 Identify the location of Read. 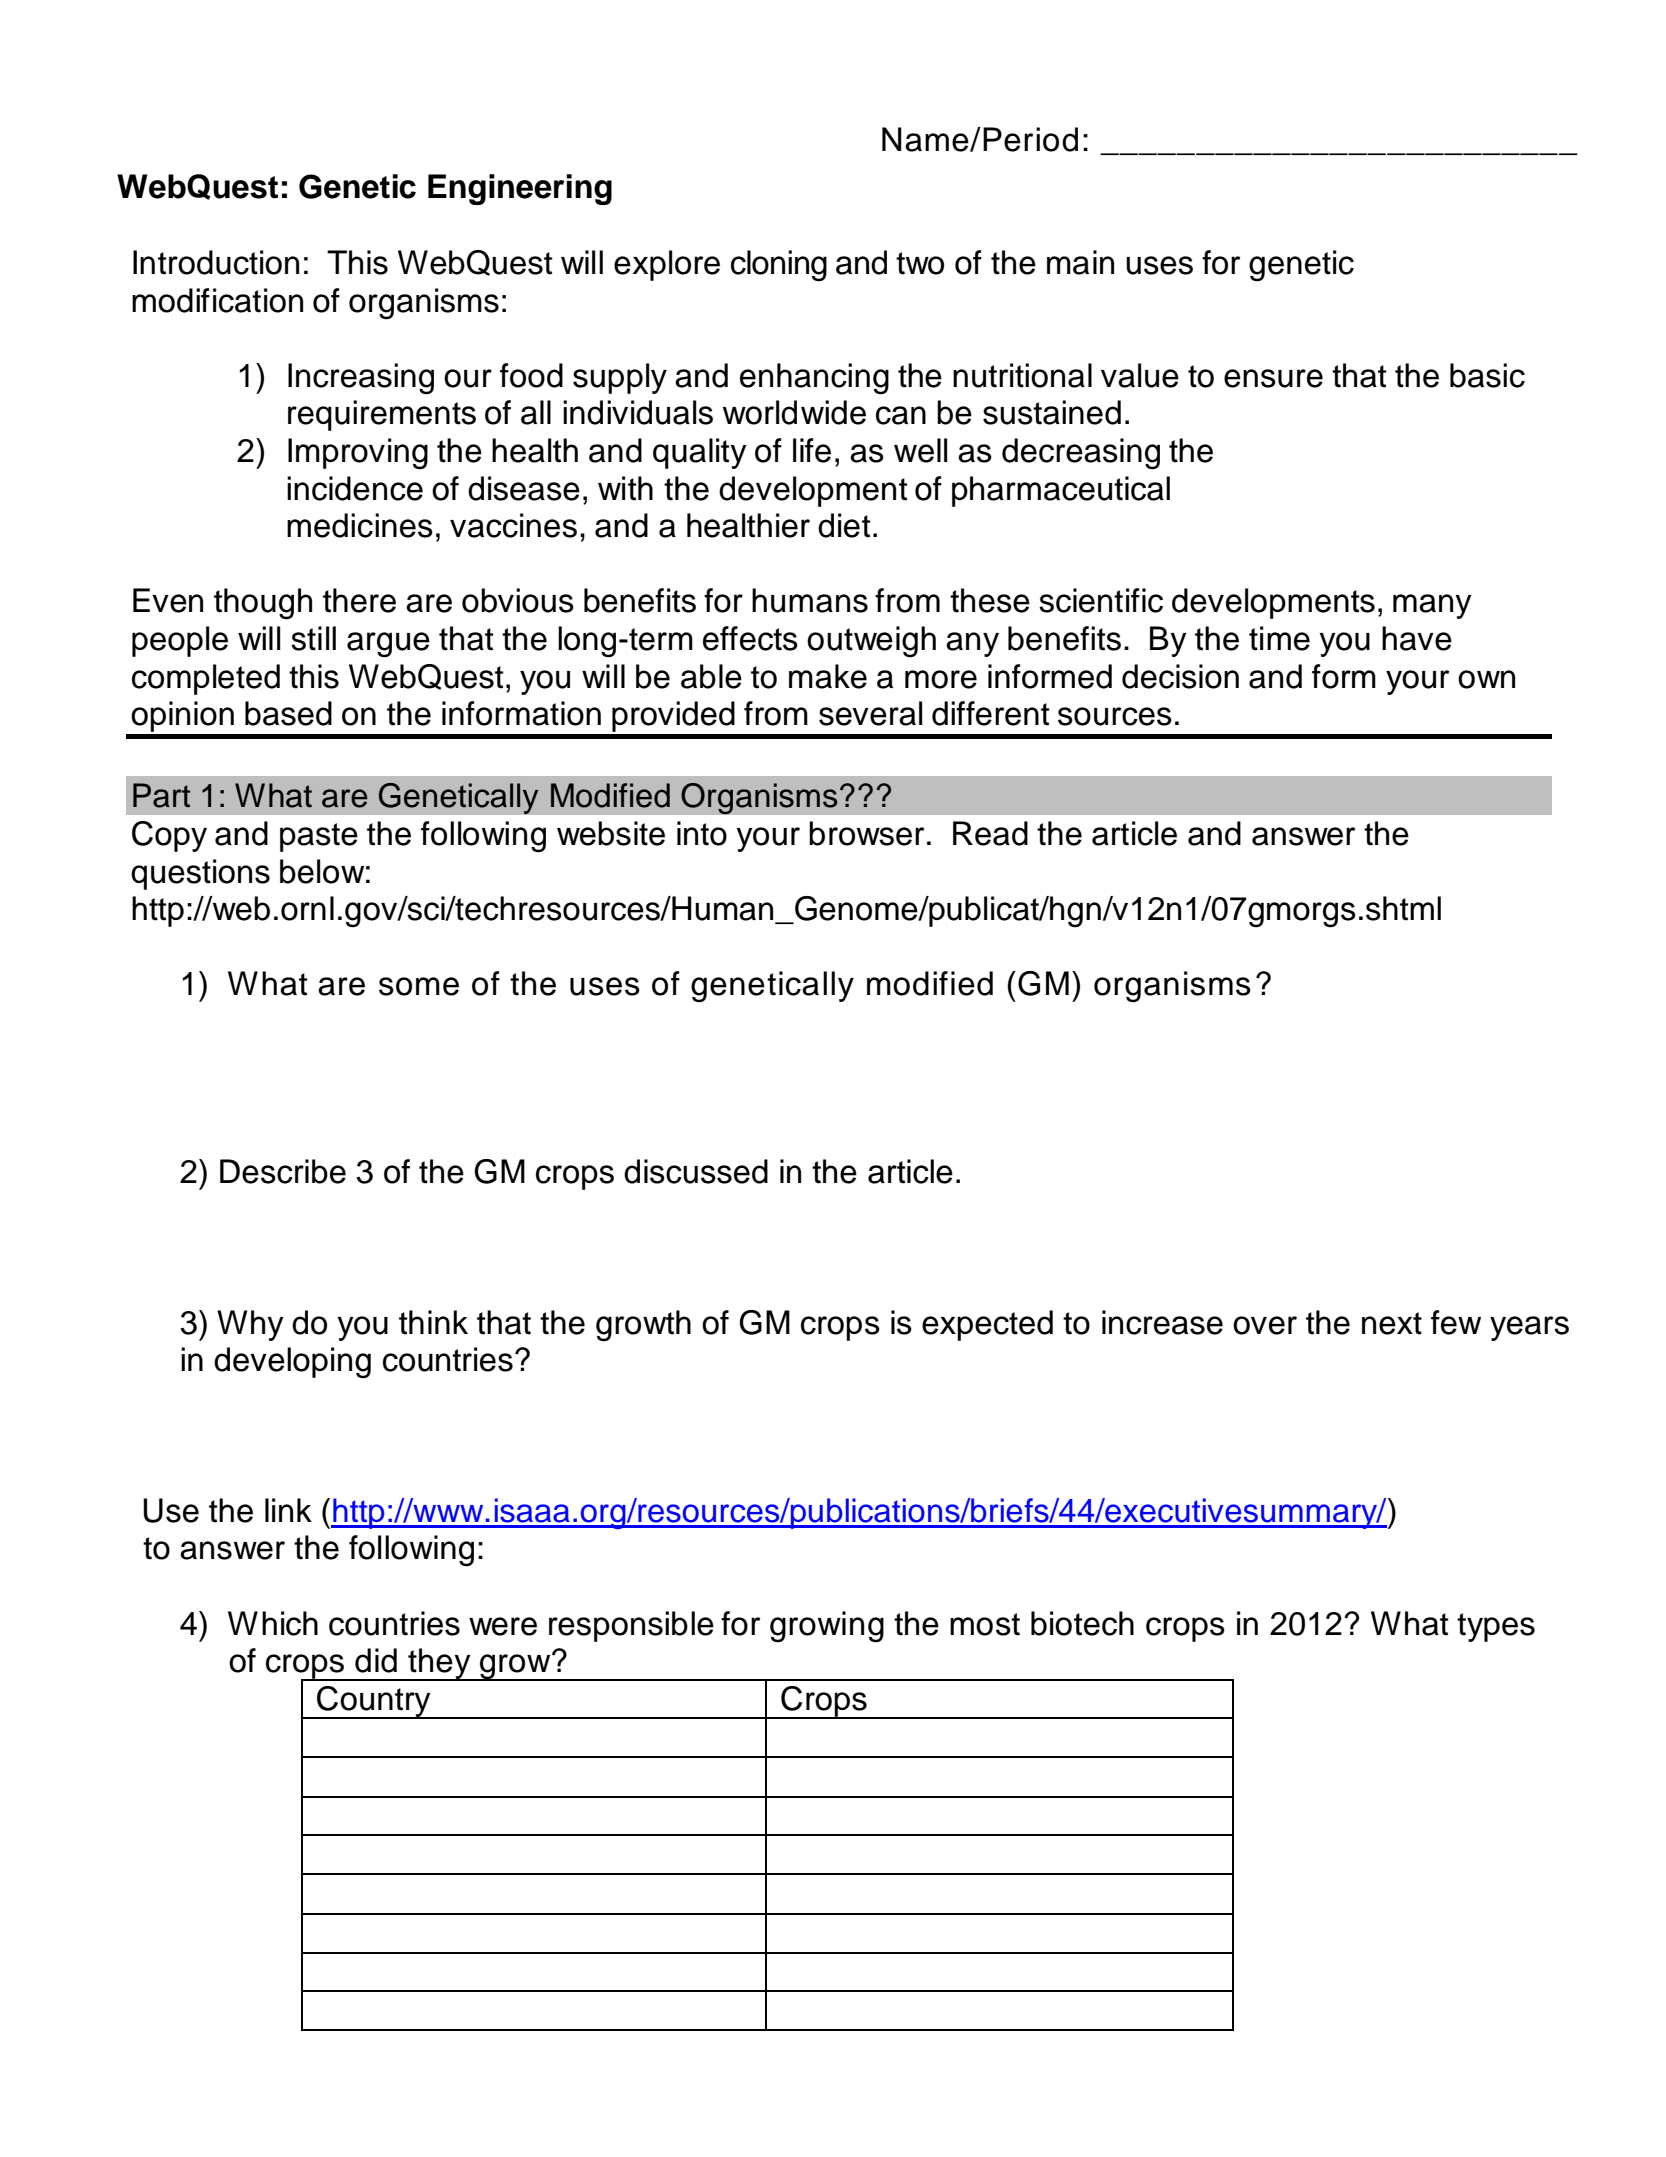
(990, 833).
